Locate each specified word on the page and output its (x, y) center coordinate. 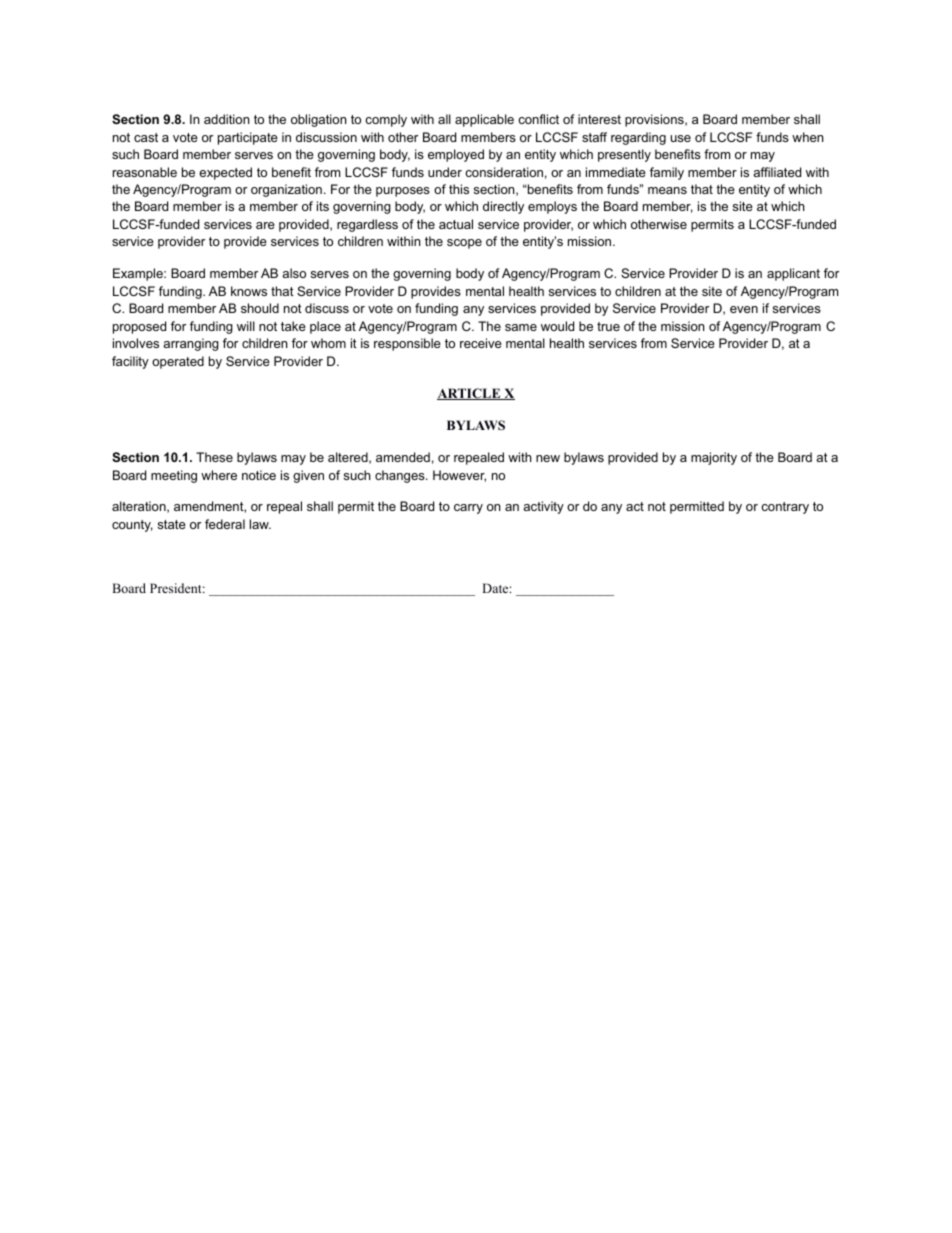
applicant (793, 274)
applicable (484, 120)
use (681, 138)
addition (226, 119)
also (294, 273)
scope (464, 244)
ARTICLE (470, 394)
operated (178, 362)
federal (225, 524)
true (608, 326)
